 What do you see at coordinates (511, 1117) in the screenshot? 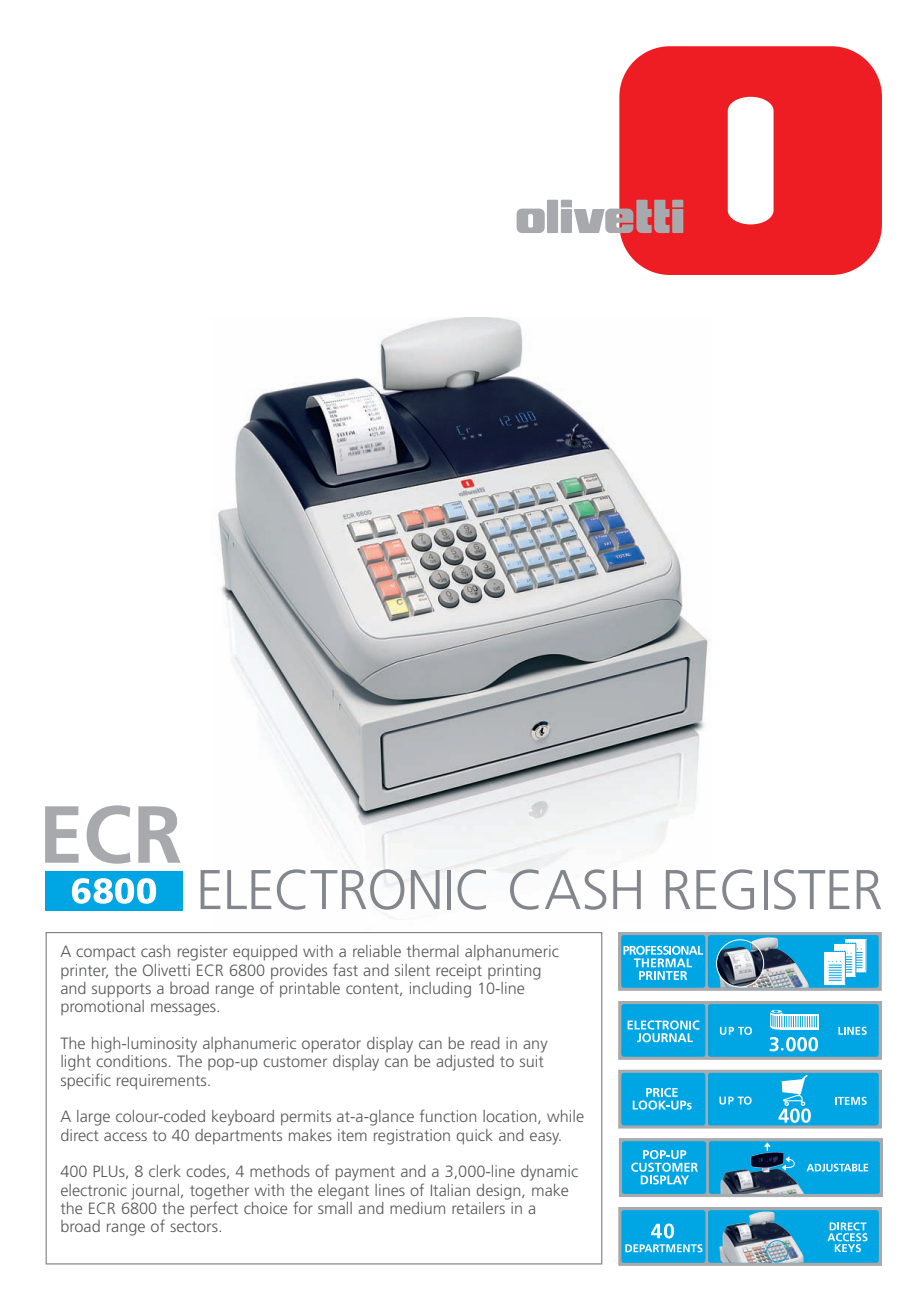
I see `location` at bounding box center [511, 1117].
